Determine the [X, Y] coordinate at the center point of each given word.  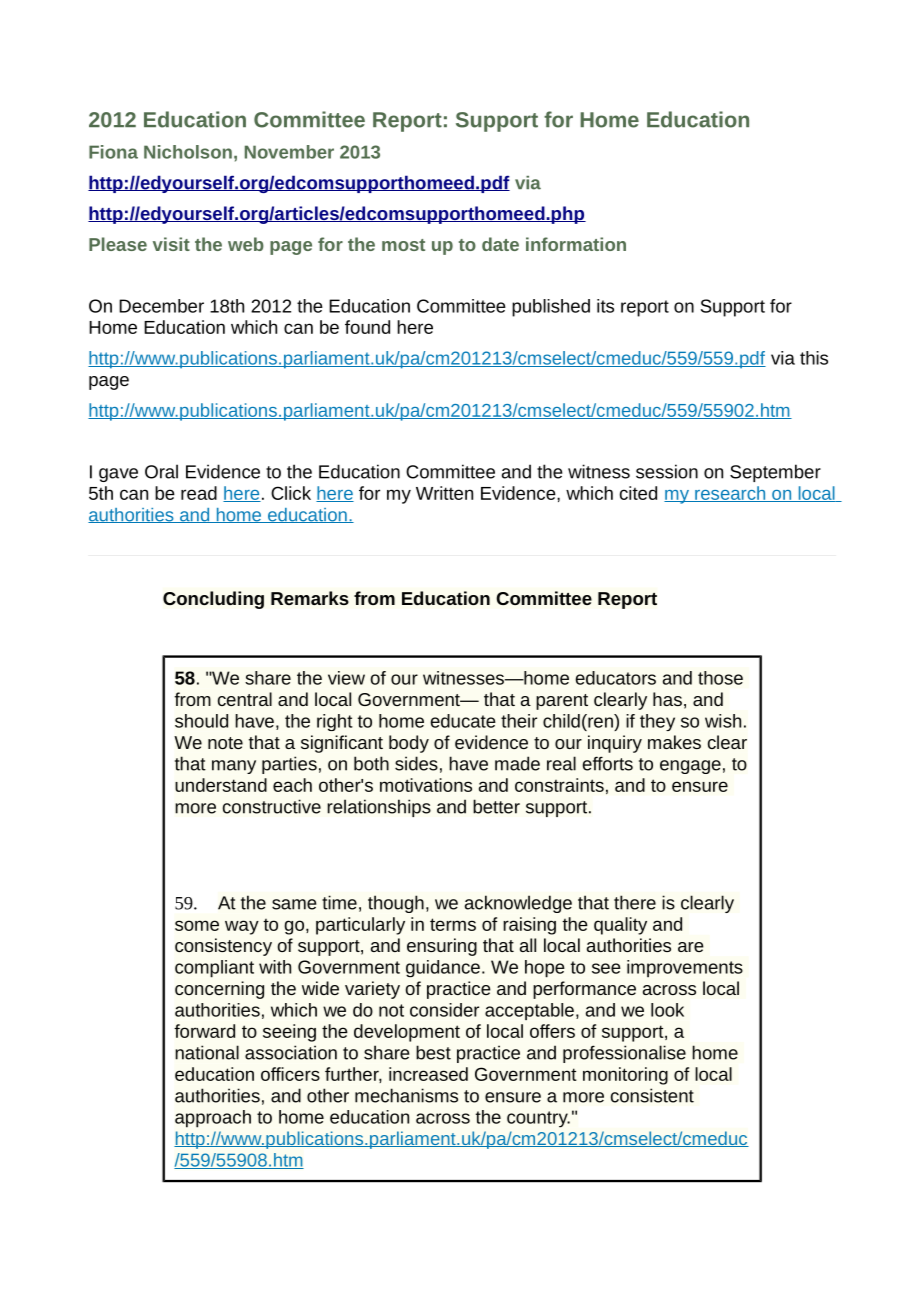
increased [428, 1074]
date [500, 244]
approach [213, 1119]
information [576, 244]
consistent [652, 1095]
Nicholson [188, 152]
